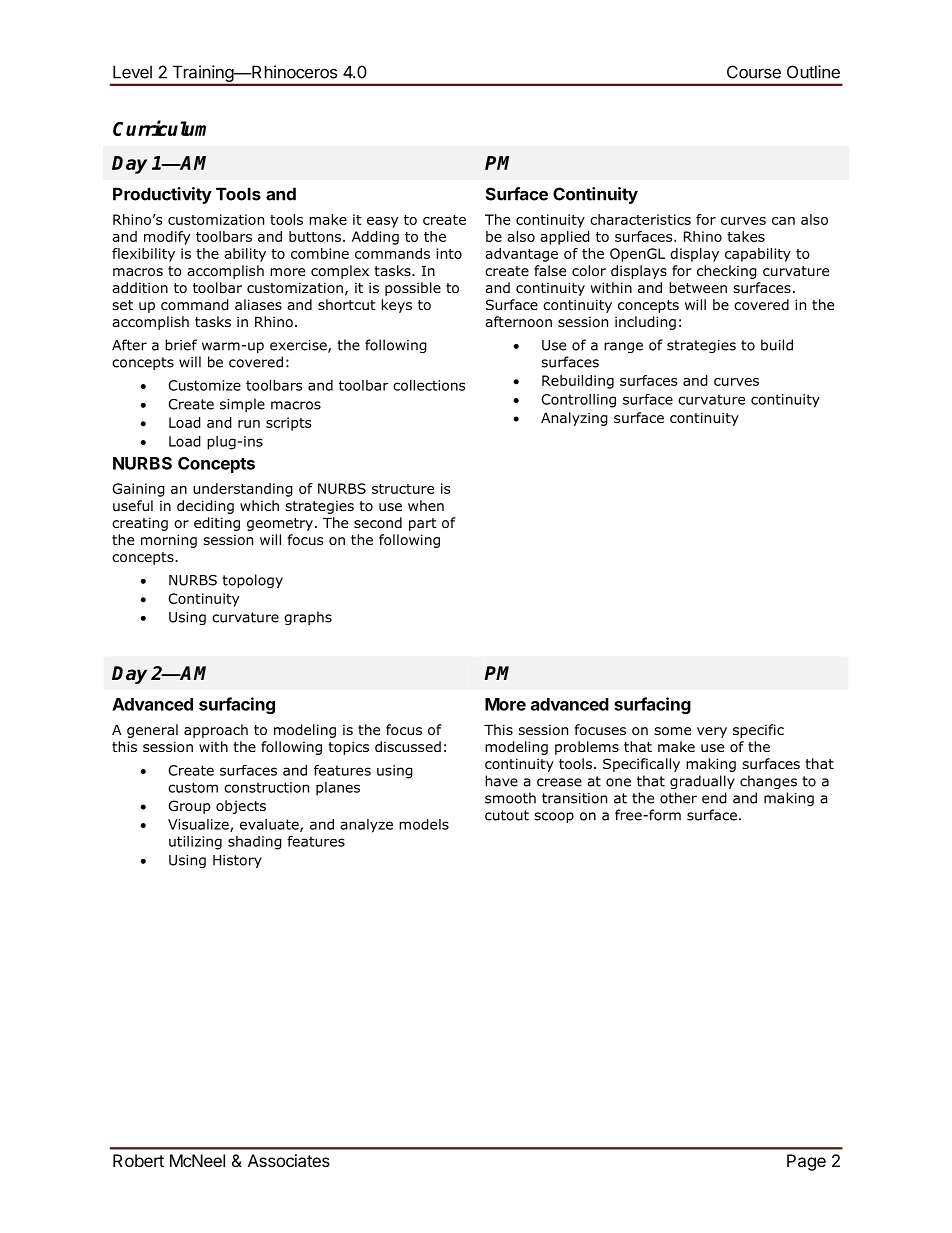 The image size is (952, 1233). I want to click on Course, so click(754, 72).
